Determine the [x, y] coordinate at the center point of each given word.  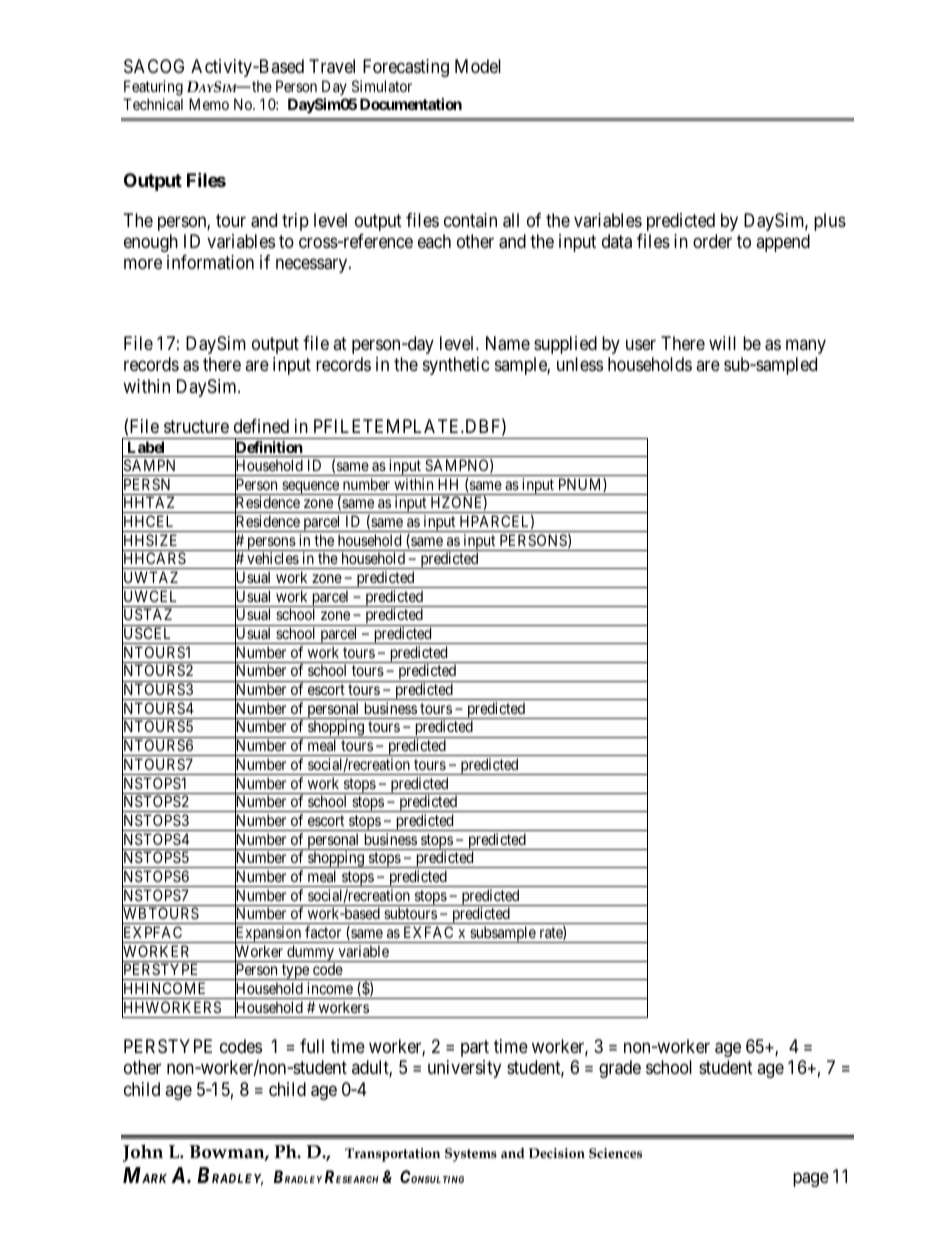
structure [196, 426]
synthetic [456, 366]
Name [508, 343]
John [143, 1153]
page [811, 1179]
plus [830, 222]
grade [620, 1069]
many [806, 346]
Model [478, 66]
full [312, 1046]
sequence [310, 488]
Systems [471, 1155]
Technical [153, 104]
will [722, 343]
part [475, 1048]
